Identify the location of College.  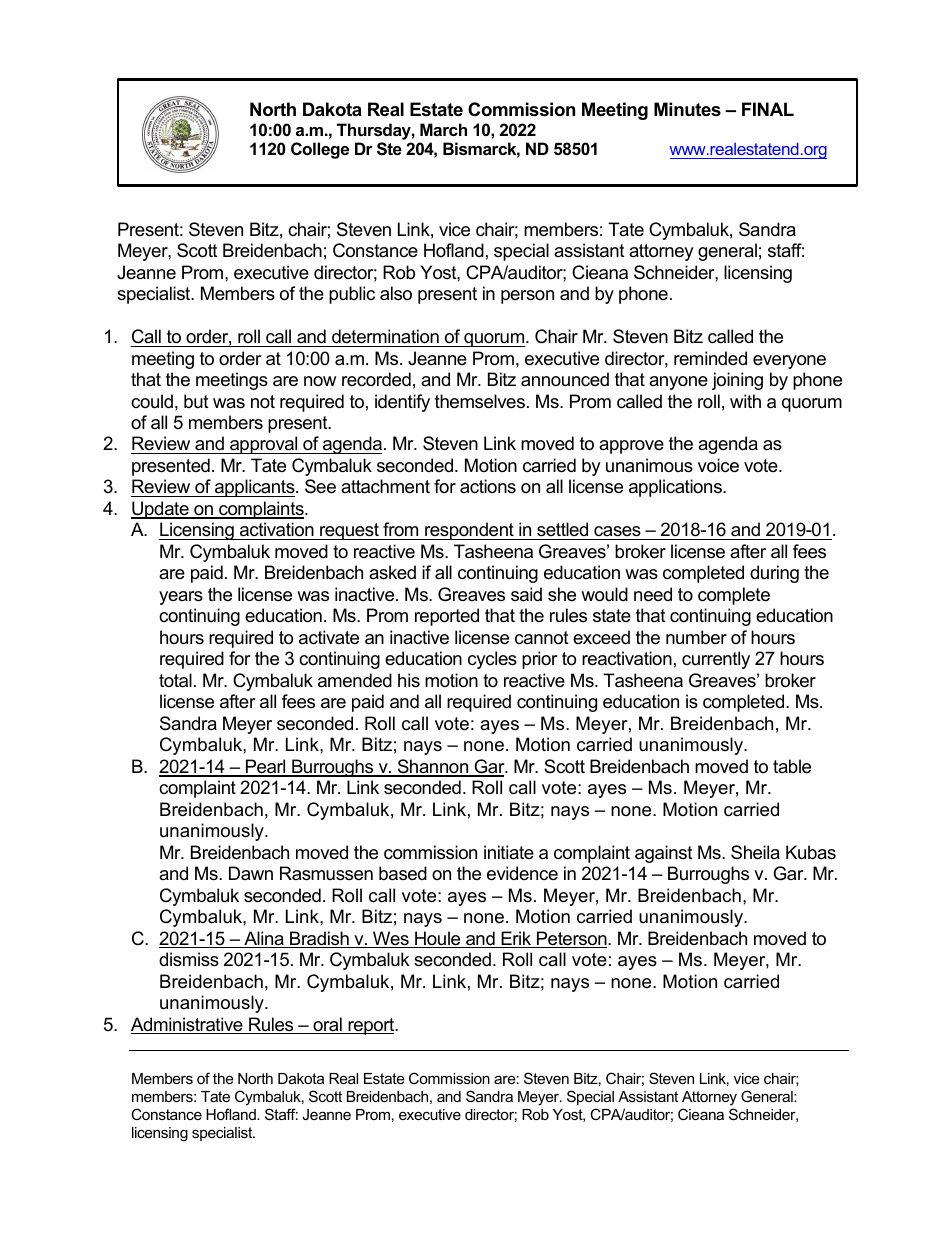
(320, 150).
